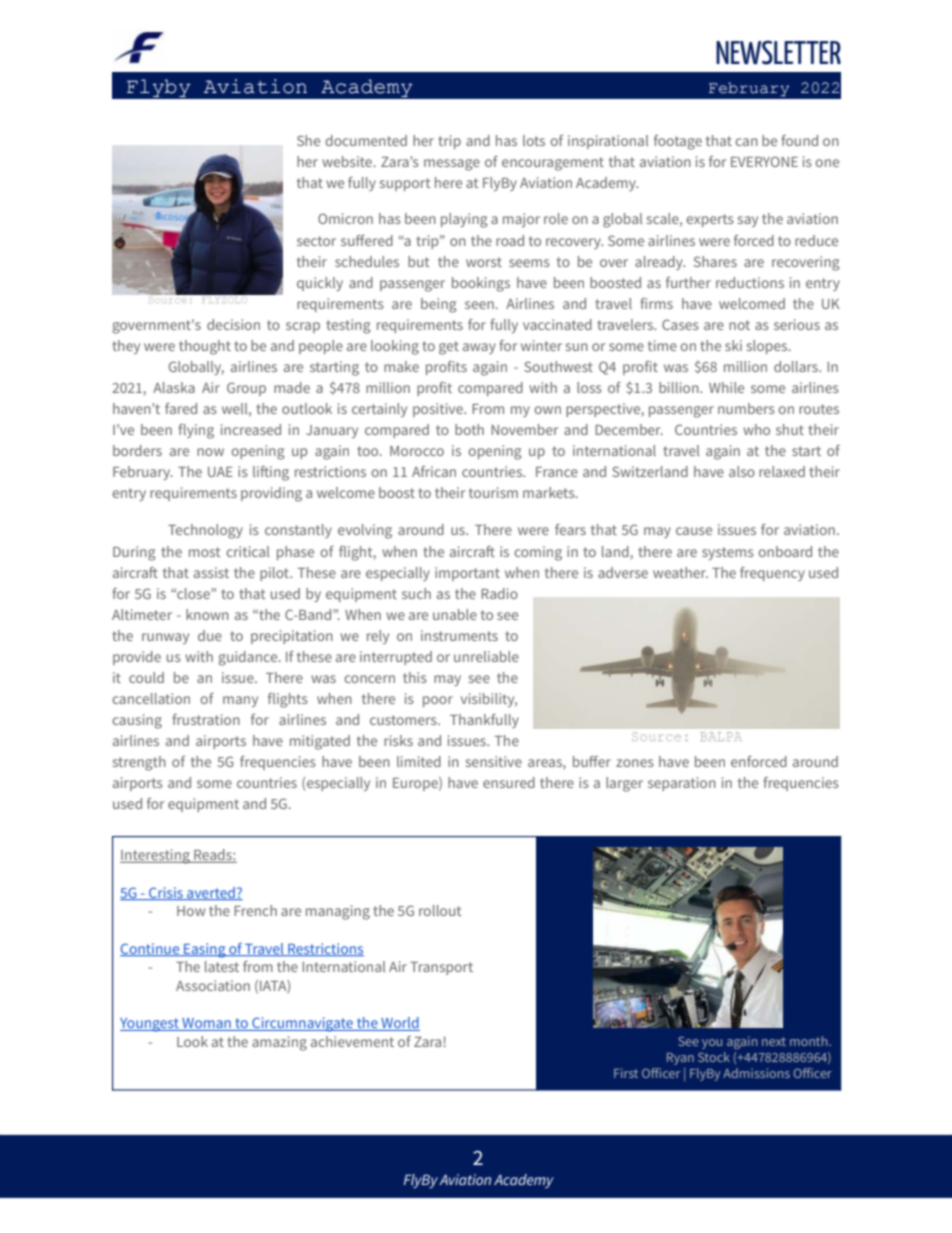 This image has height=1233, width=952. Describe the element at coordinates (438, 701) in the image. I see `poor` at that location.
